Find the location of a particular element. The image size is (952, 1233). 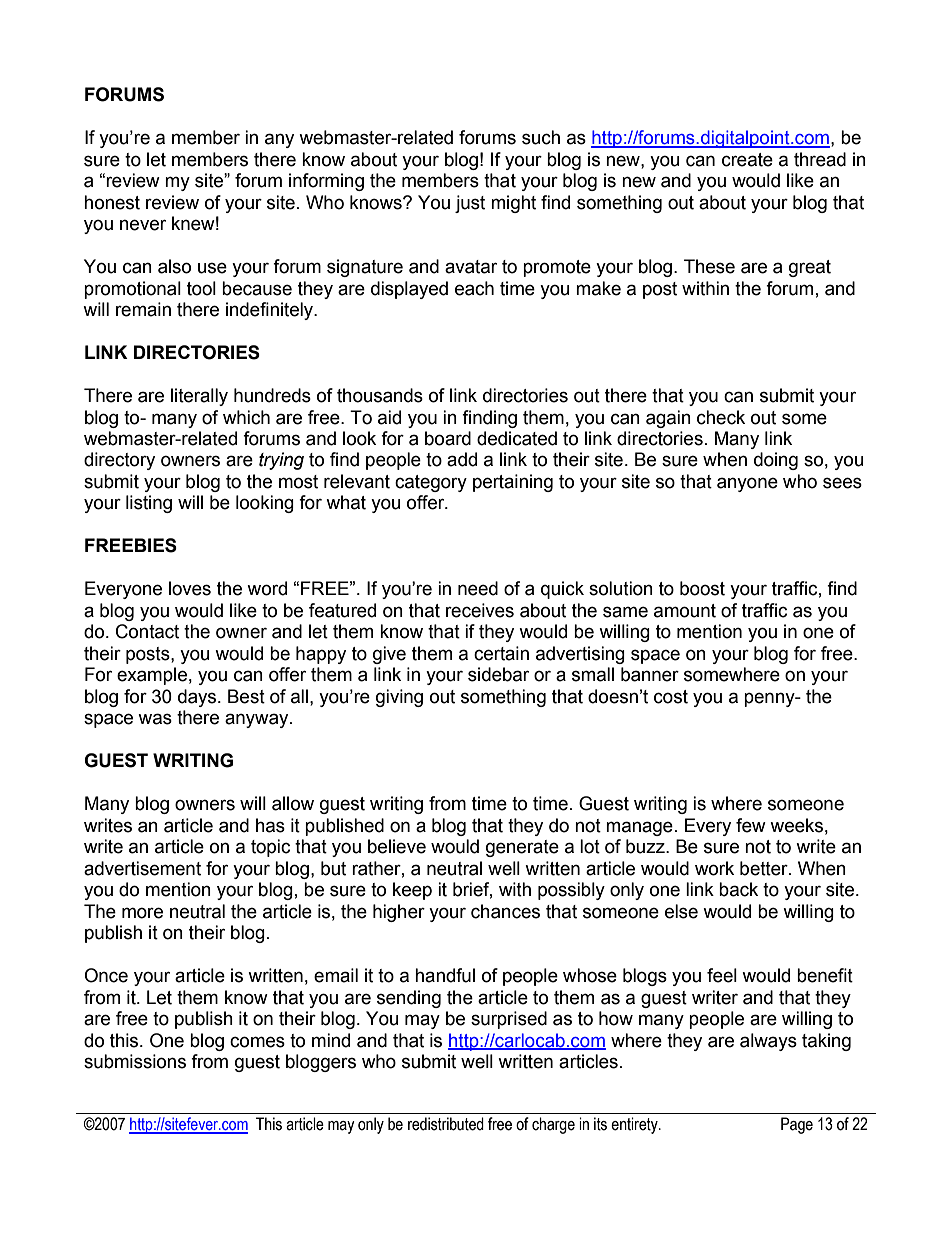

listing is located at coordinates (149, 504).
